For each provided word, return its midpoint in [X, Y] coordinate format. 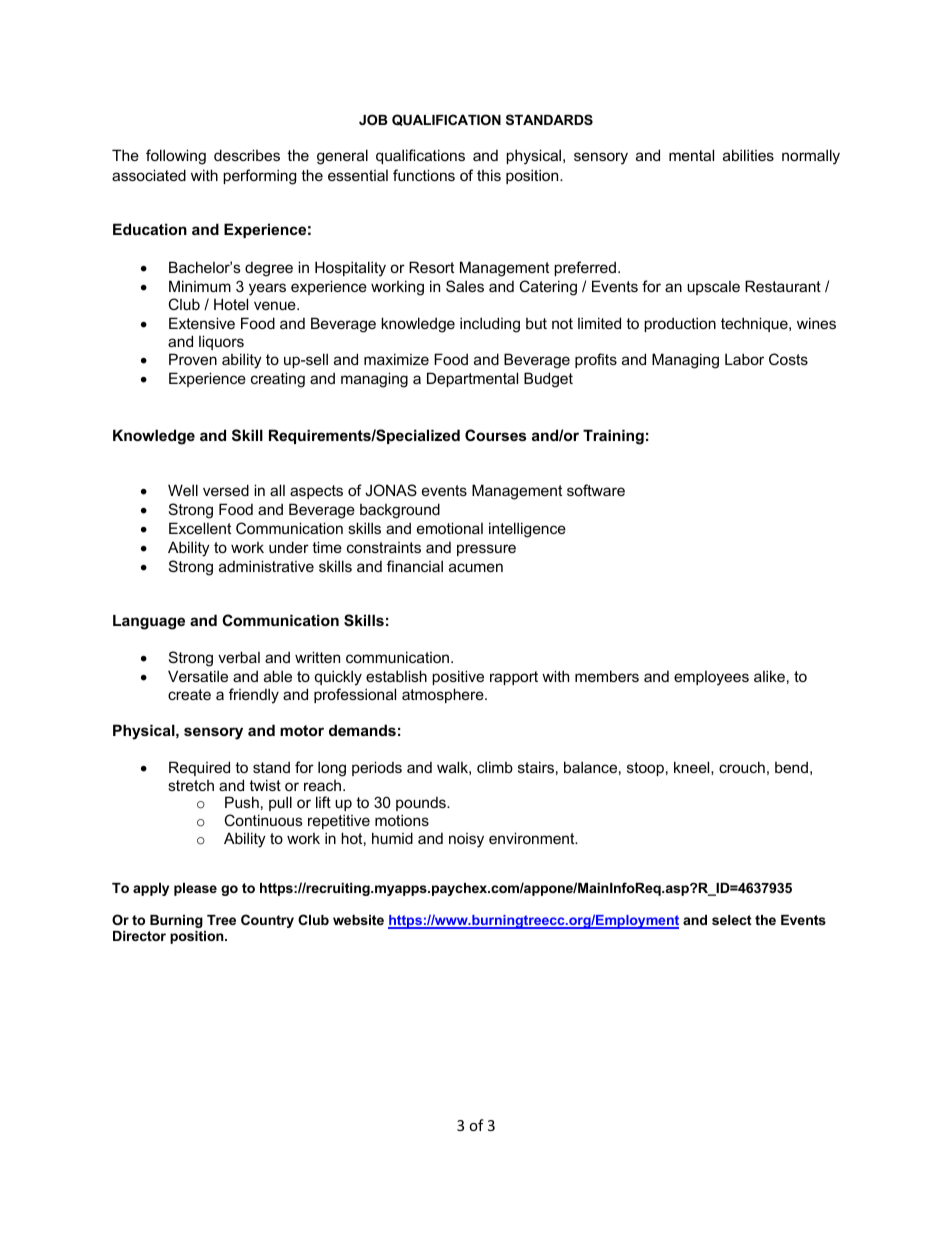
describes [247, 155]
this [489, 175]
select [732, 920]
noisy [466, 840]
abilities [748, 155]
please [195, 889]
